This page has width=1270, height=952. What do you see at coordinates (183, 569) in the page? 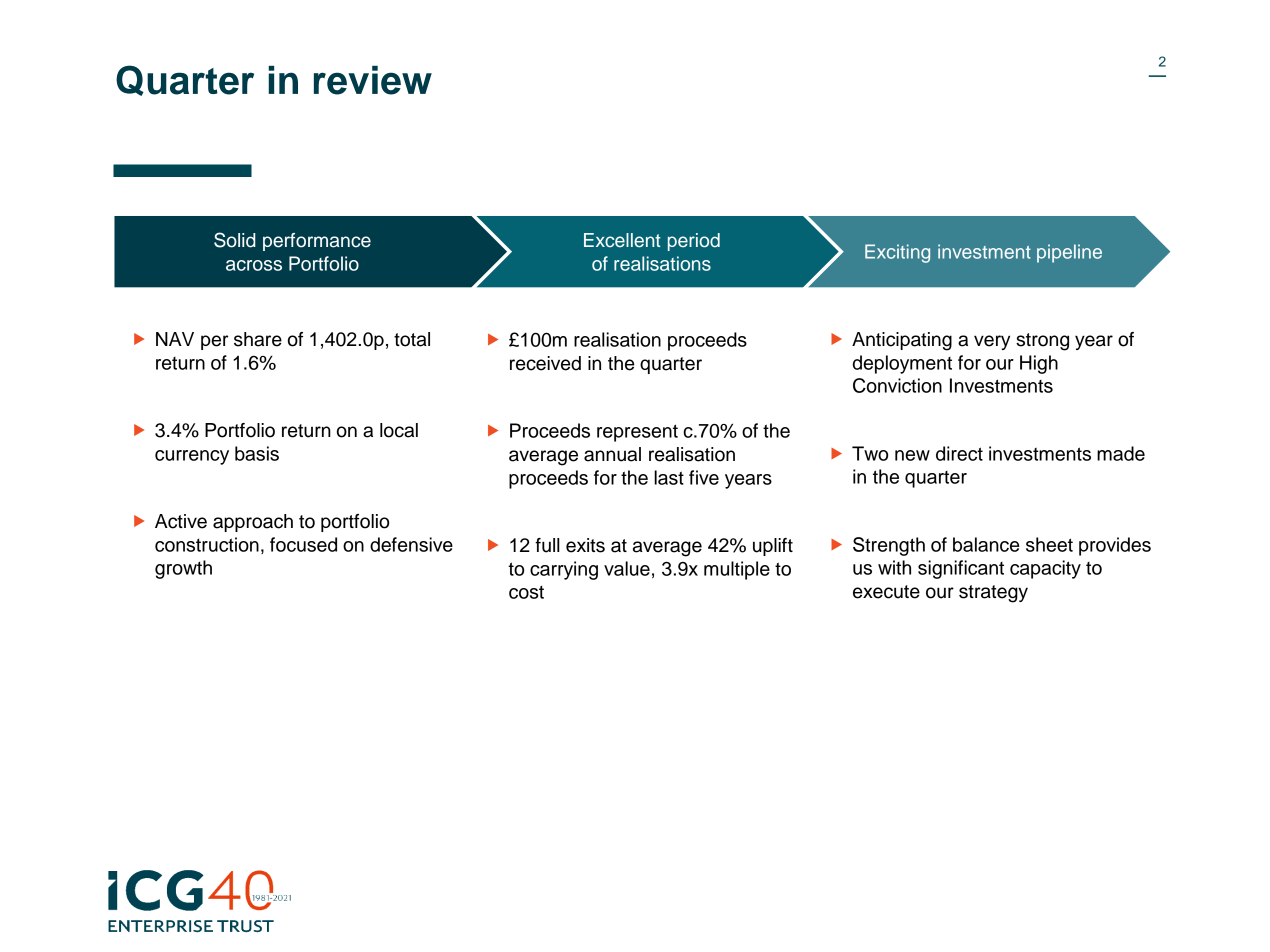
I see `growth` at bounding box center [183, 569].
